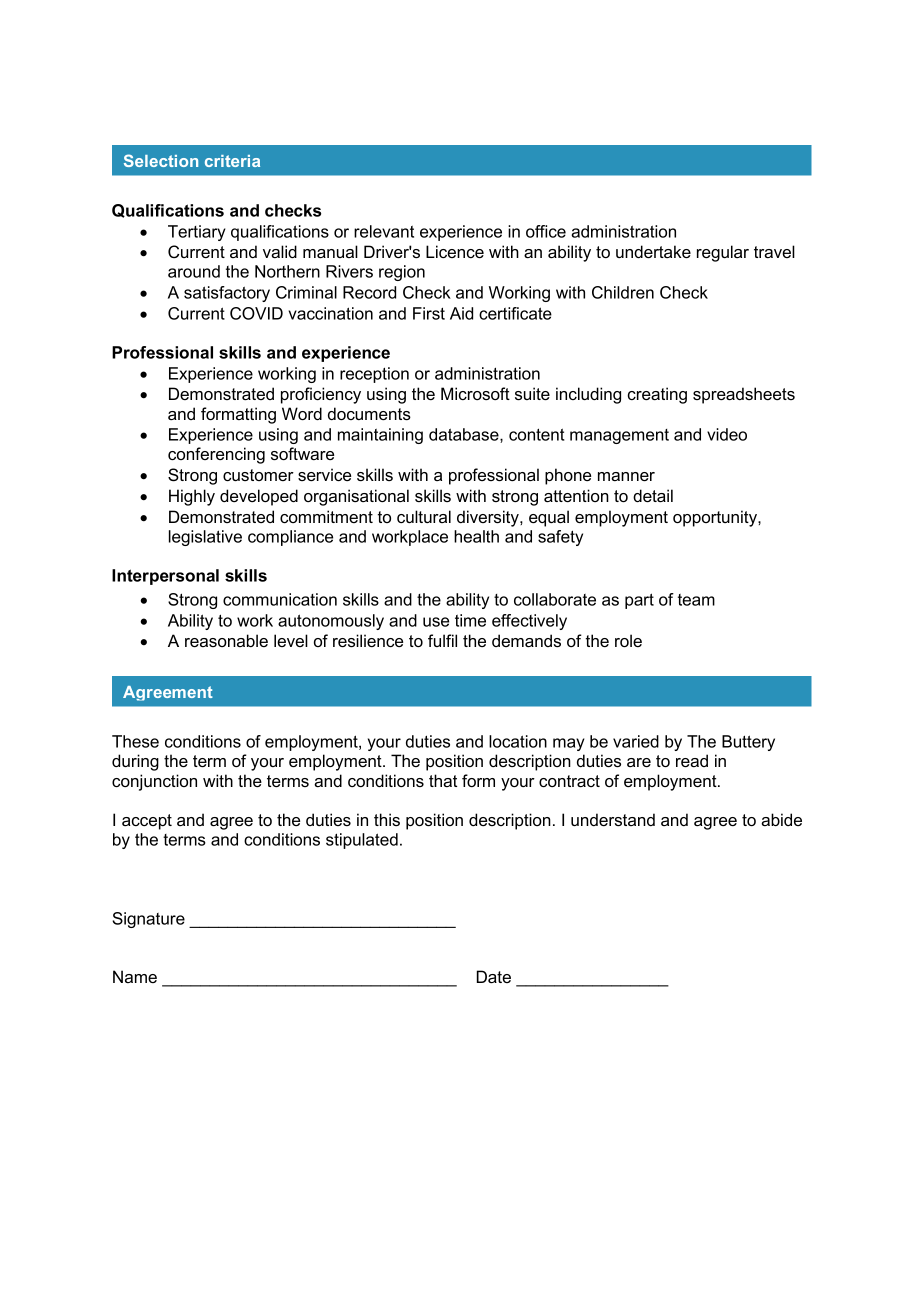 Image resolution: width=924 pixels, height=1308 pixels. Describe the element at coordinates (232, 161) in the page. I see `criteria` at that location.
